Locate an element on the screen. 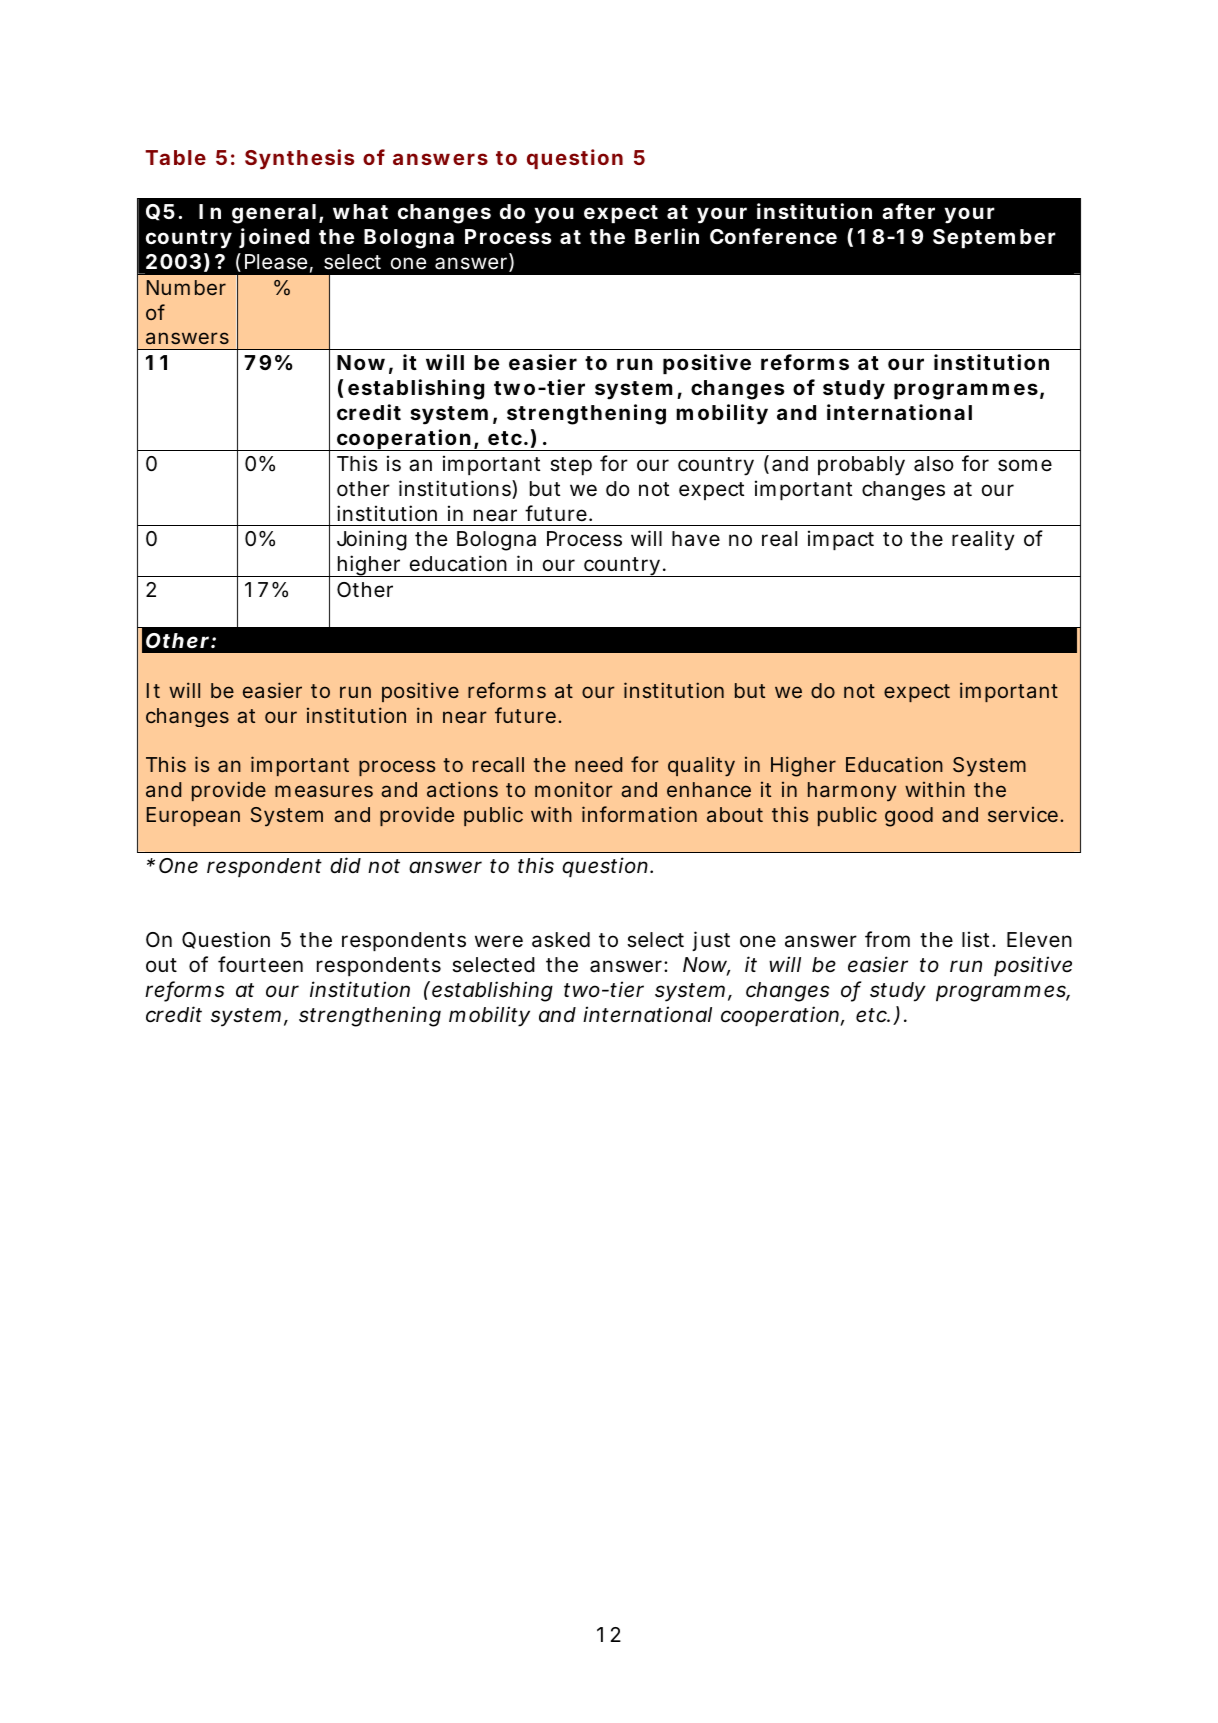 The width and height of the screenshot is (1218, 1723). step is located at coordinates (571, 466).
